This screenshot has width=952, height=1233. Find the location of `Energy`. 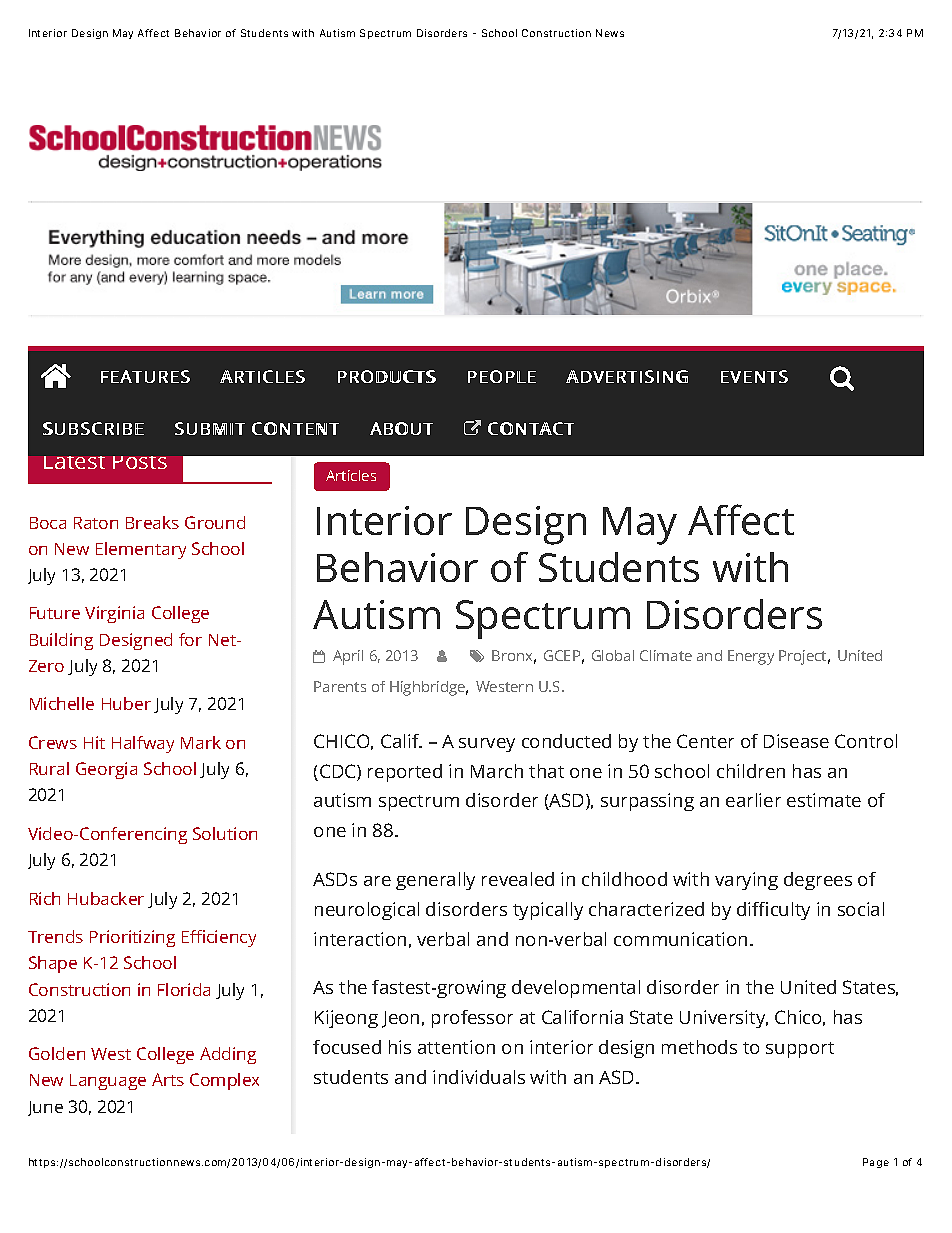

Energy is located at coordinates (751, 657).
